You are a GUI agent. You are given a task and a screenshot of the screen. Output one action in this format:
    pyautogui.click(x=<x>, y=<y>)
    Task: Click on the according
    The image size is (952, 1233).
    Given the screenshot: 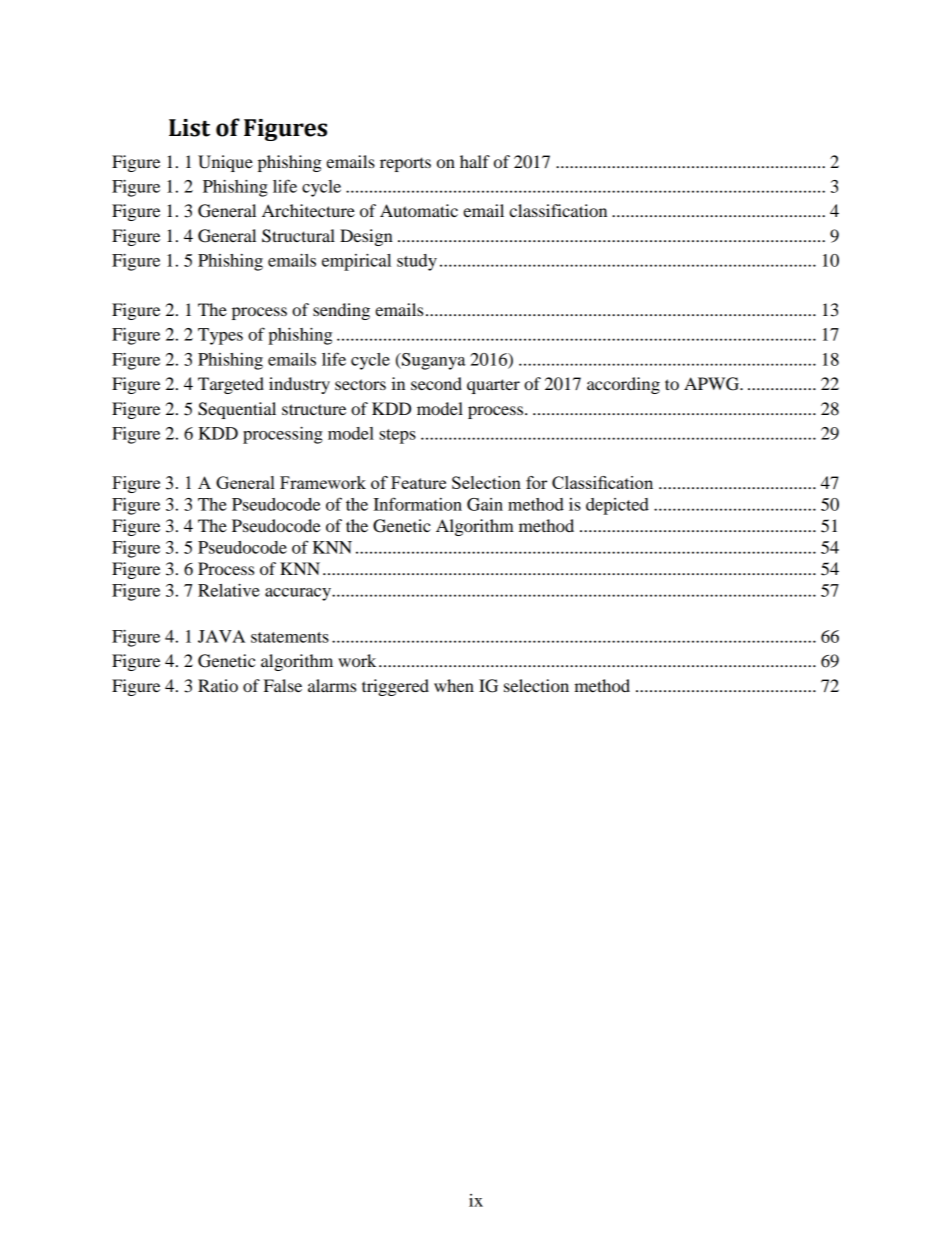 What is the action you would take?
    pyautogui.click(x=623, y=385)
